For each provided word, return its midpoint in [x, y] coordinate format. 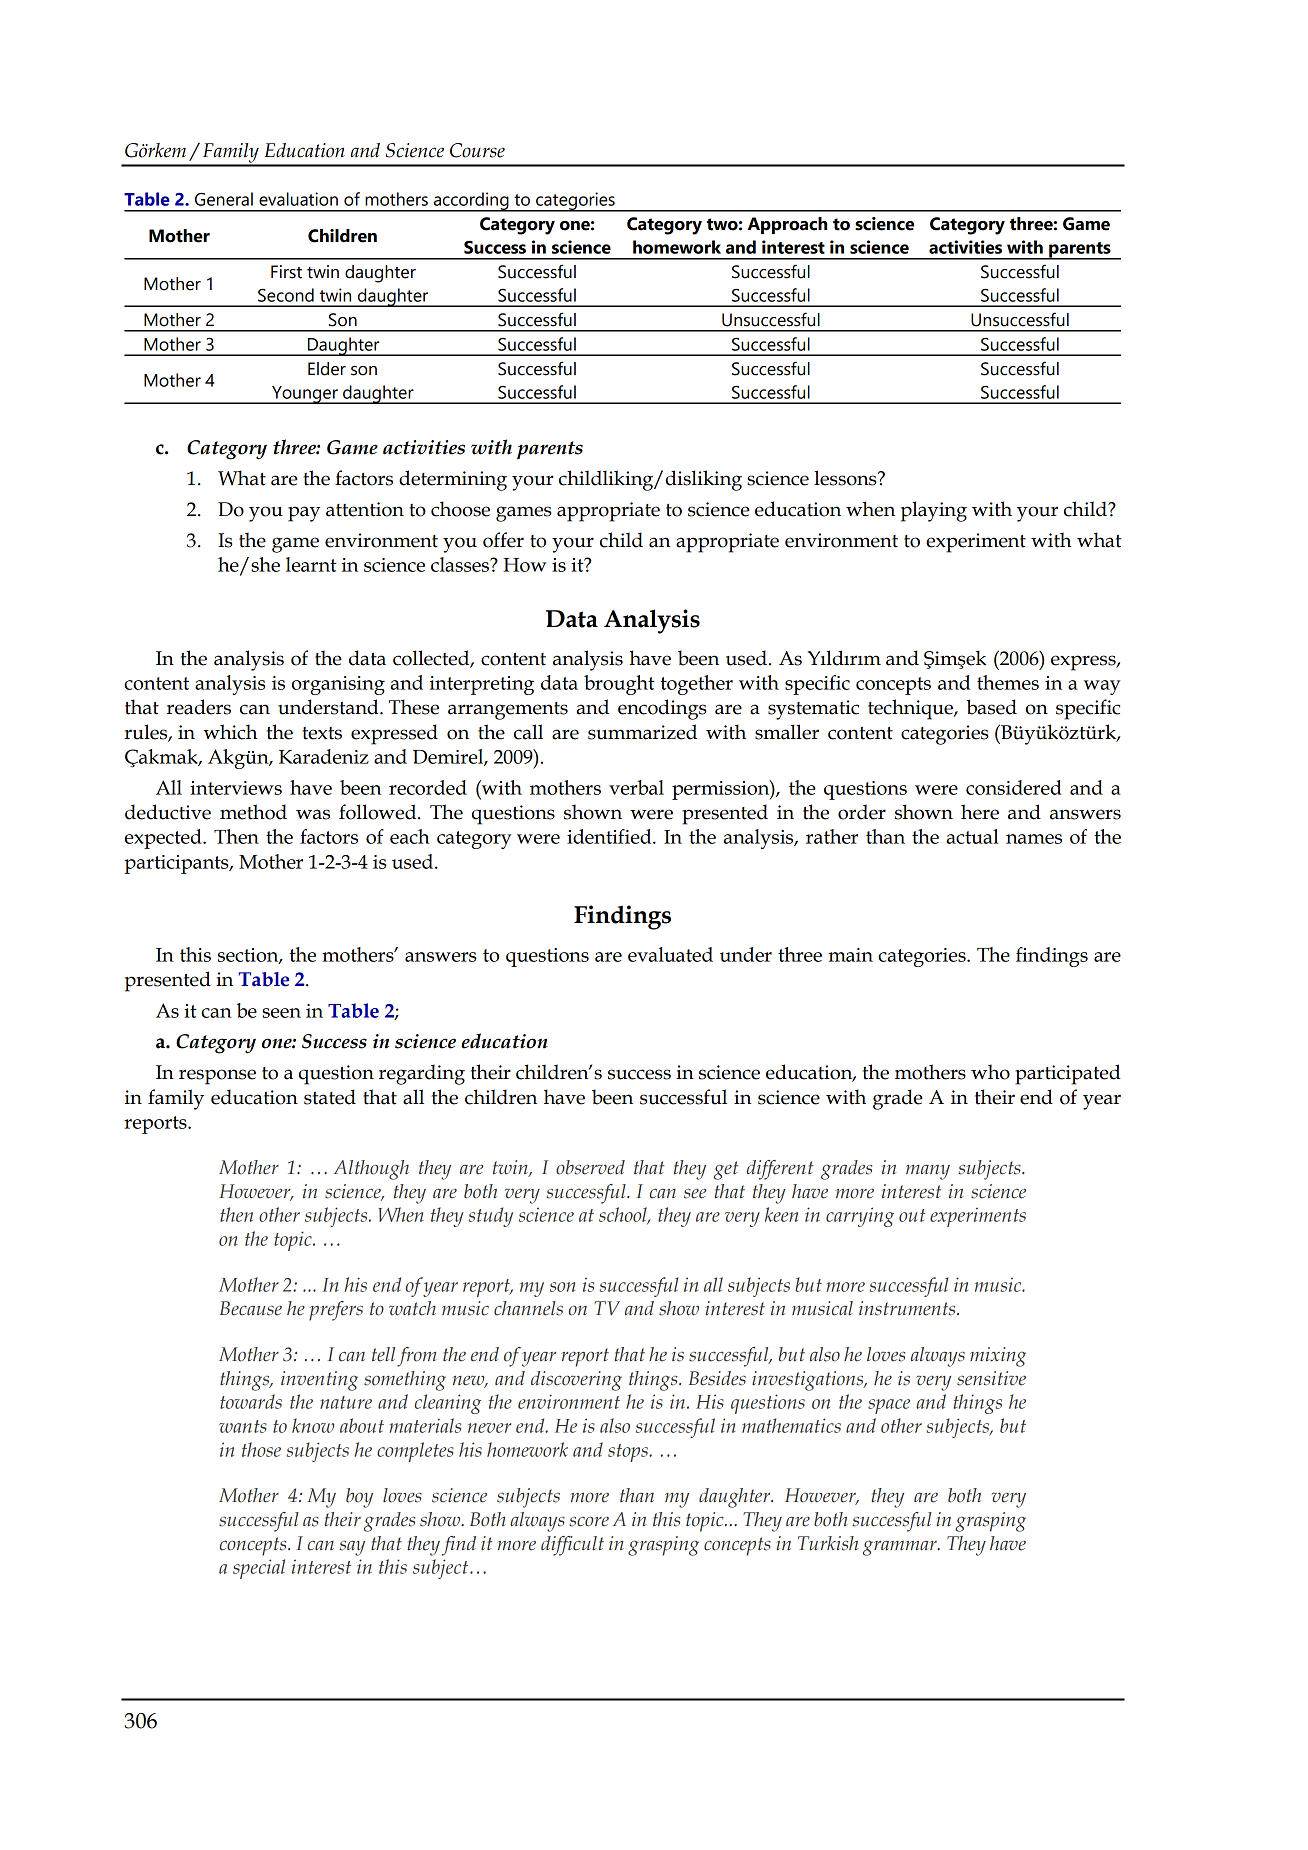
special [259, 1569]
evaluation [298, 199]
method [253, 812]
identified [610, 836]
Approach [787, 225]
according [471, 202]
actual [973, 836]
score [589, 1521]
